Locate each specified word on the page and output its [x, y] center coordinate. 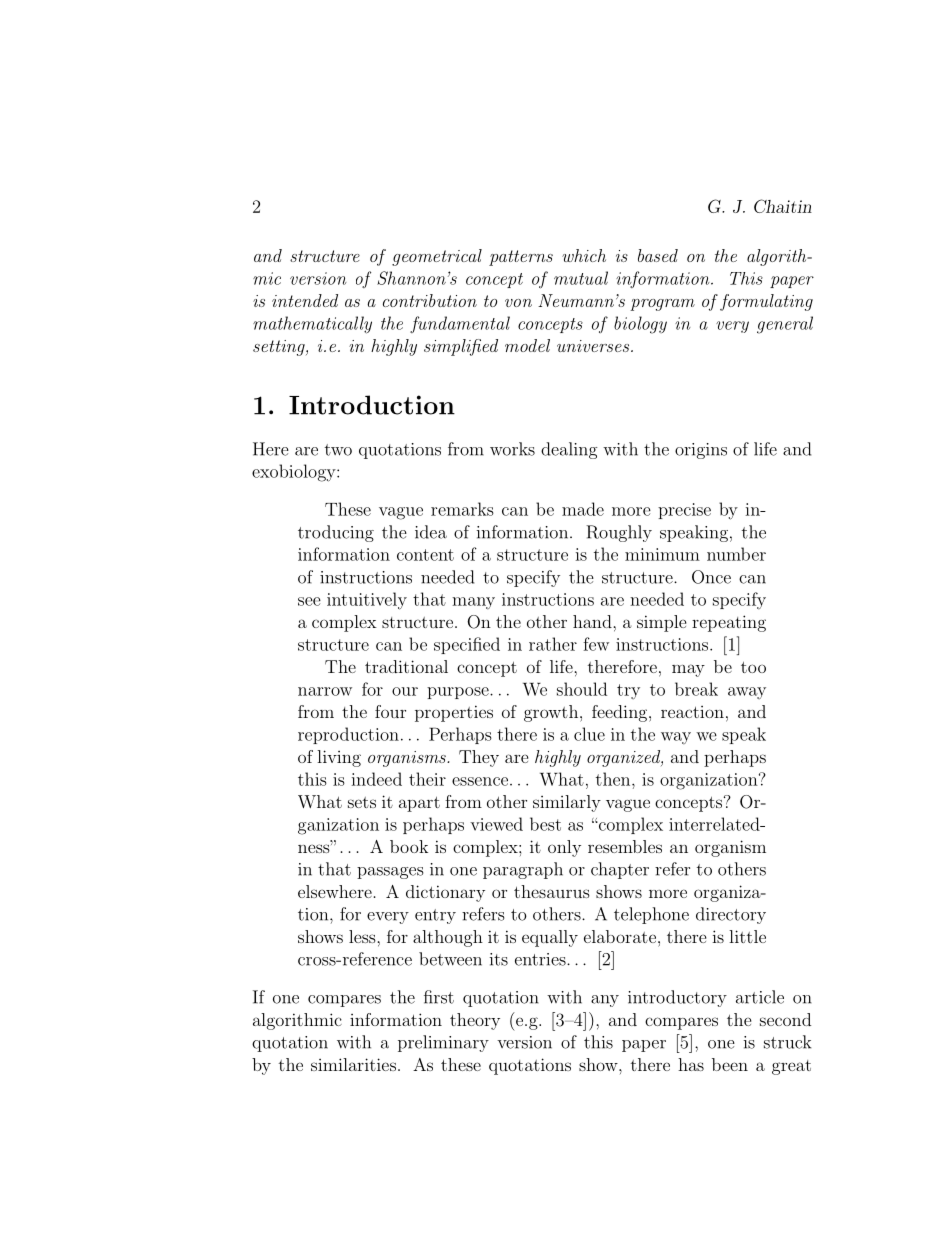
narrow [325, 691]
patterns [521, 258]
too [753, 667]
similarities [353, 1064]
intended [305, 300]
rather [553, 644]
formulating [766, 302]
